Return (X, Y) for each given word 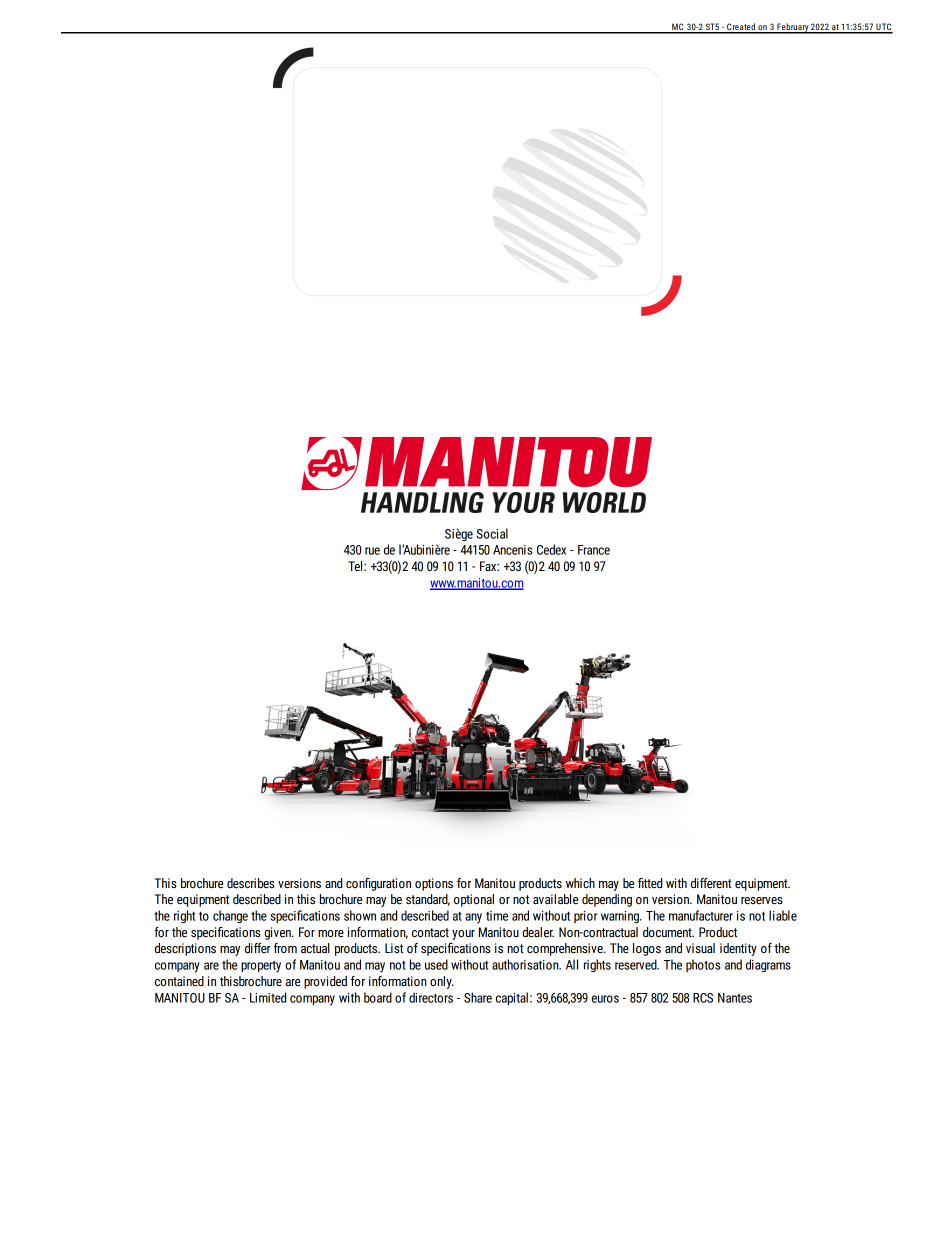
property (261, 967)
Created (741, 28)
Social (492, 533)
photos (703, 965)
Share (478, 997)
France (594, 550)
